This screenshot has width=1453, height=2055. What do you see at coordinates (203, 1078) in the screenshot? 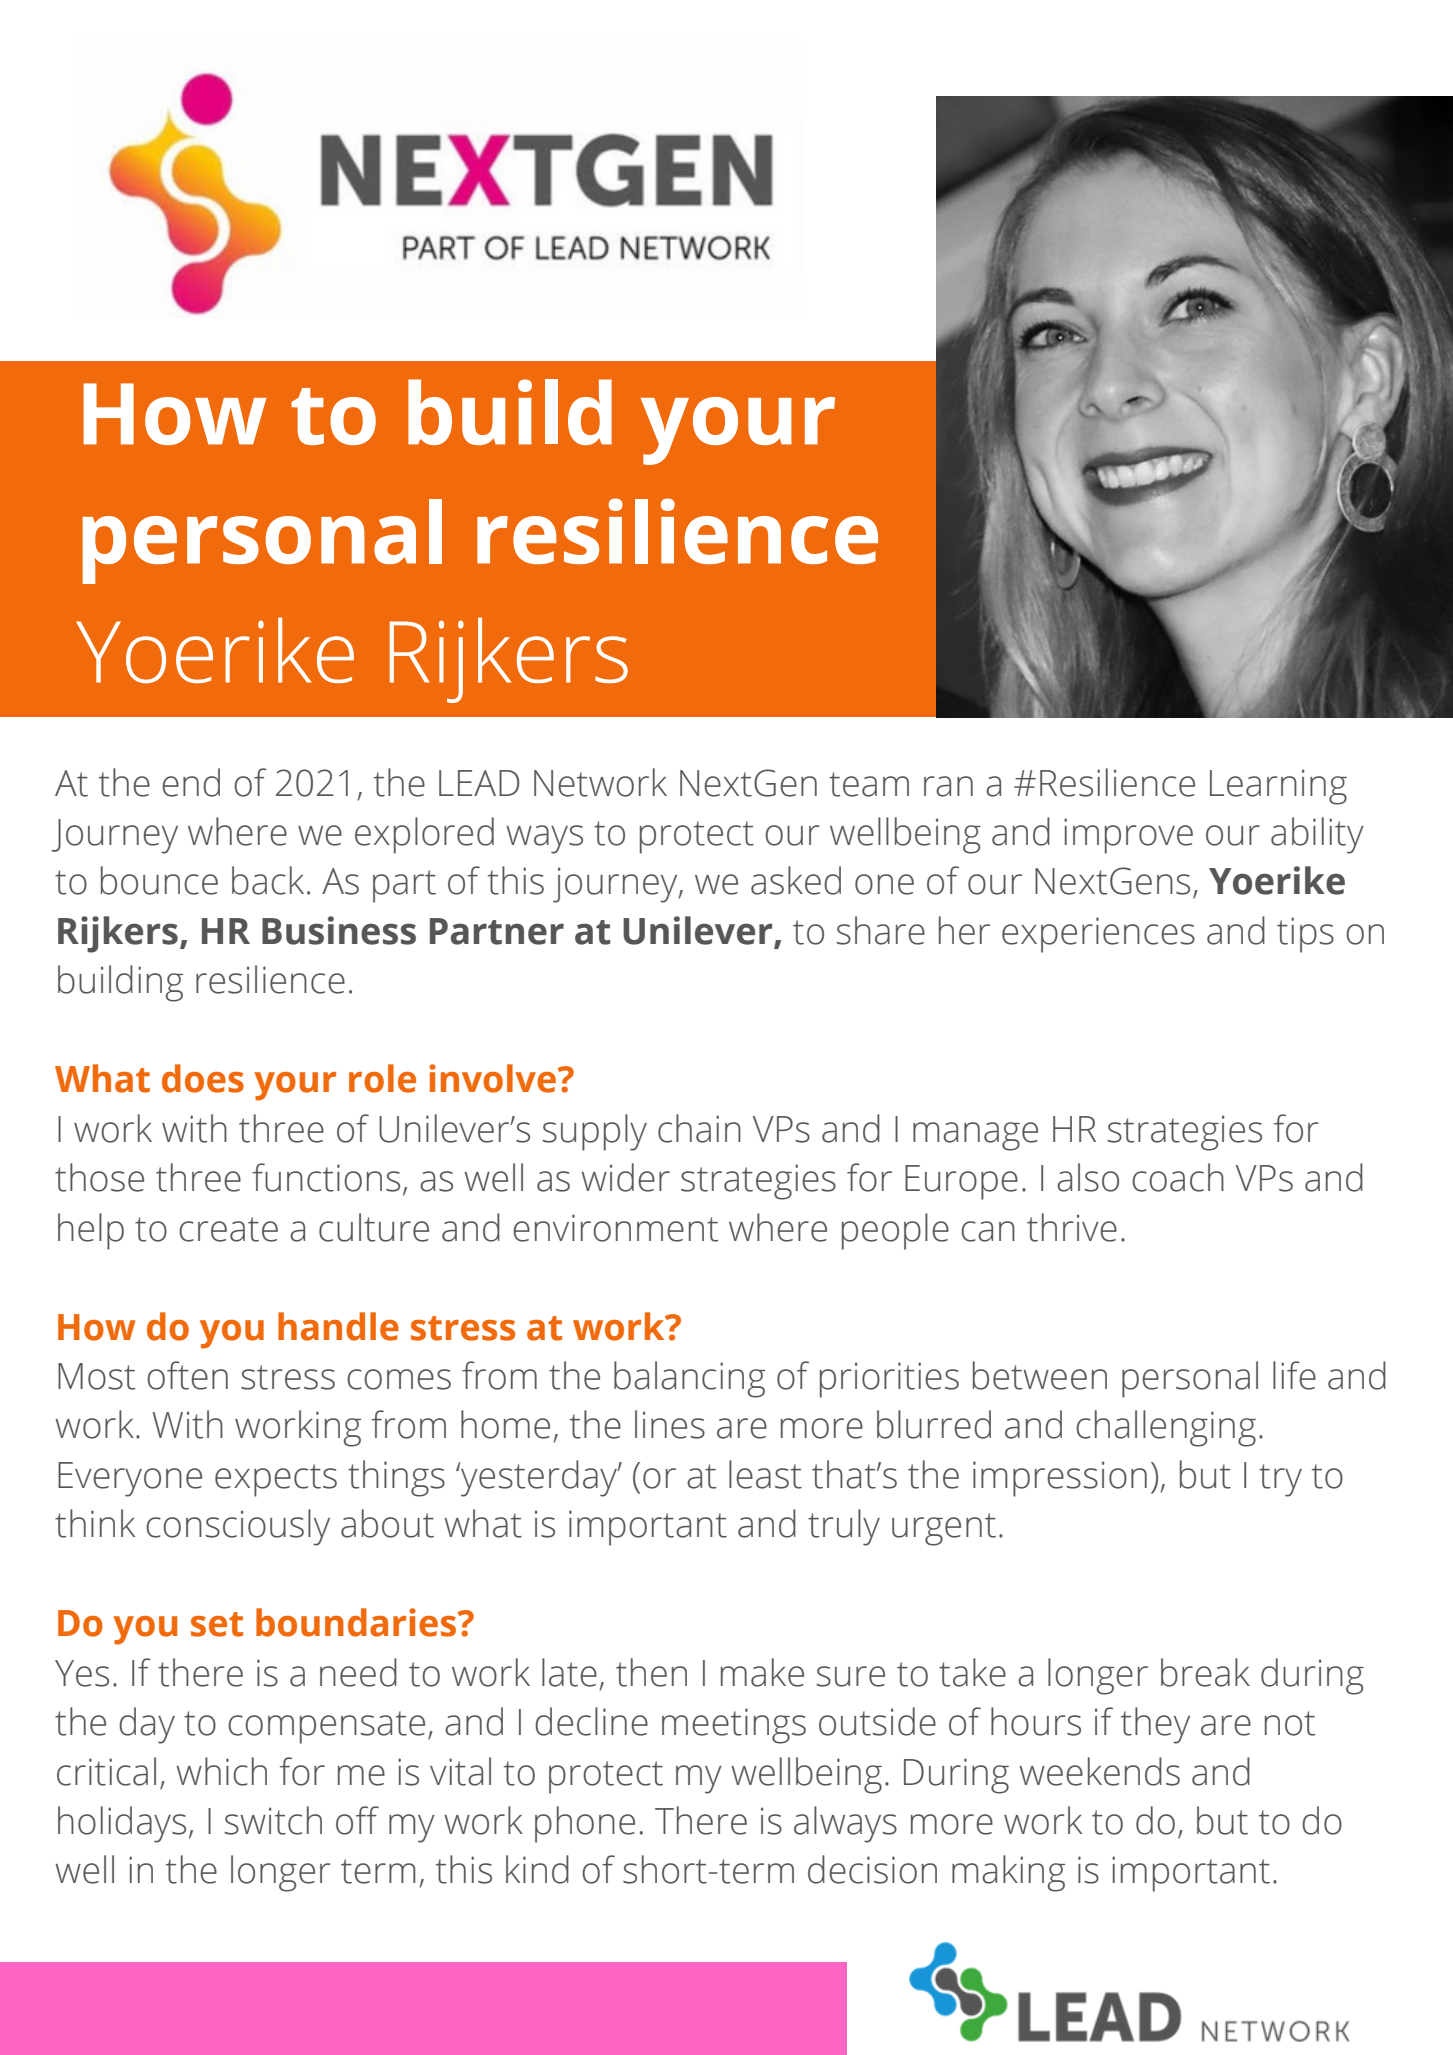
I see `does` at bounding box center [203, 1078].
